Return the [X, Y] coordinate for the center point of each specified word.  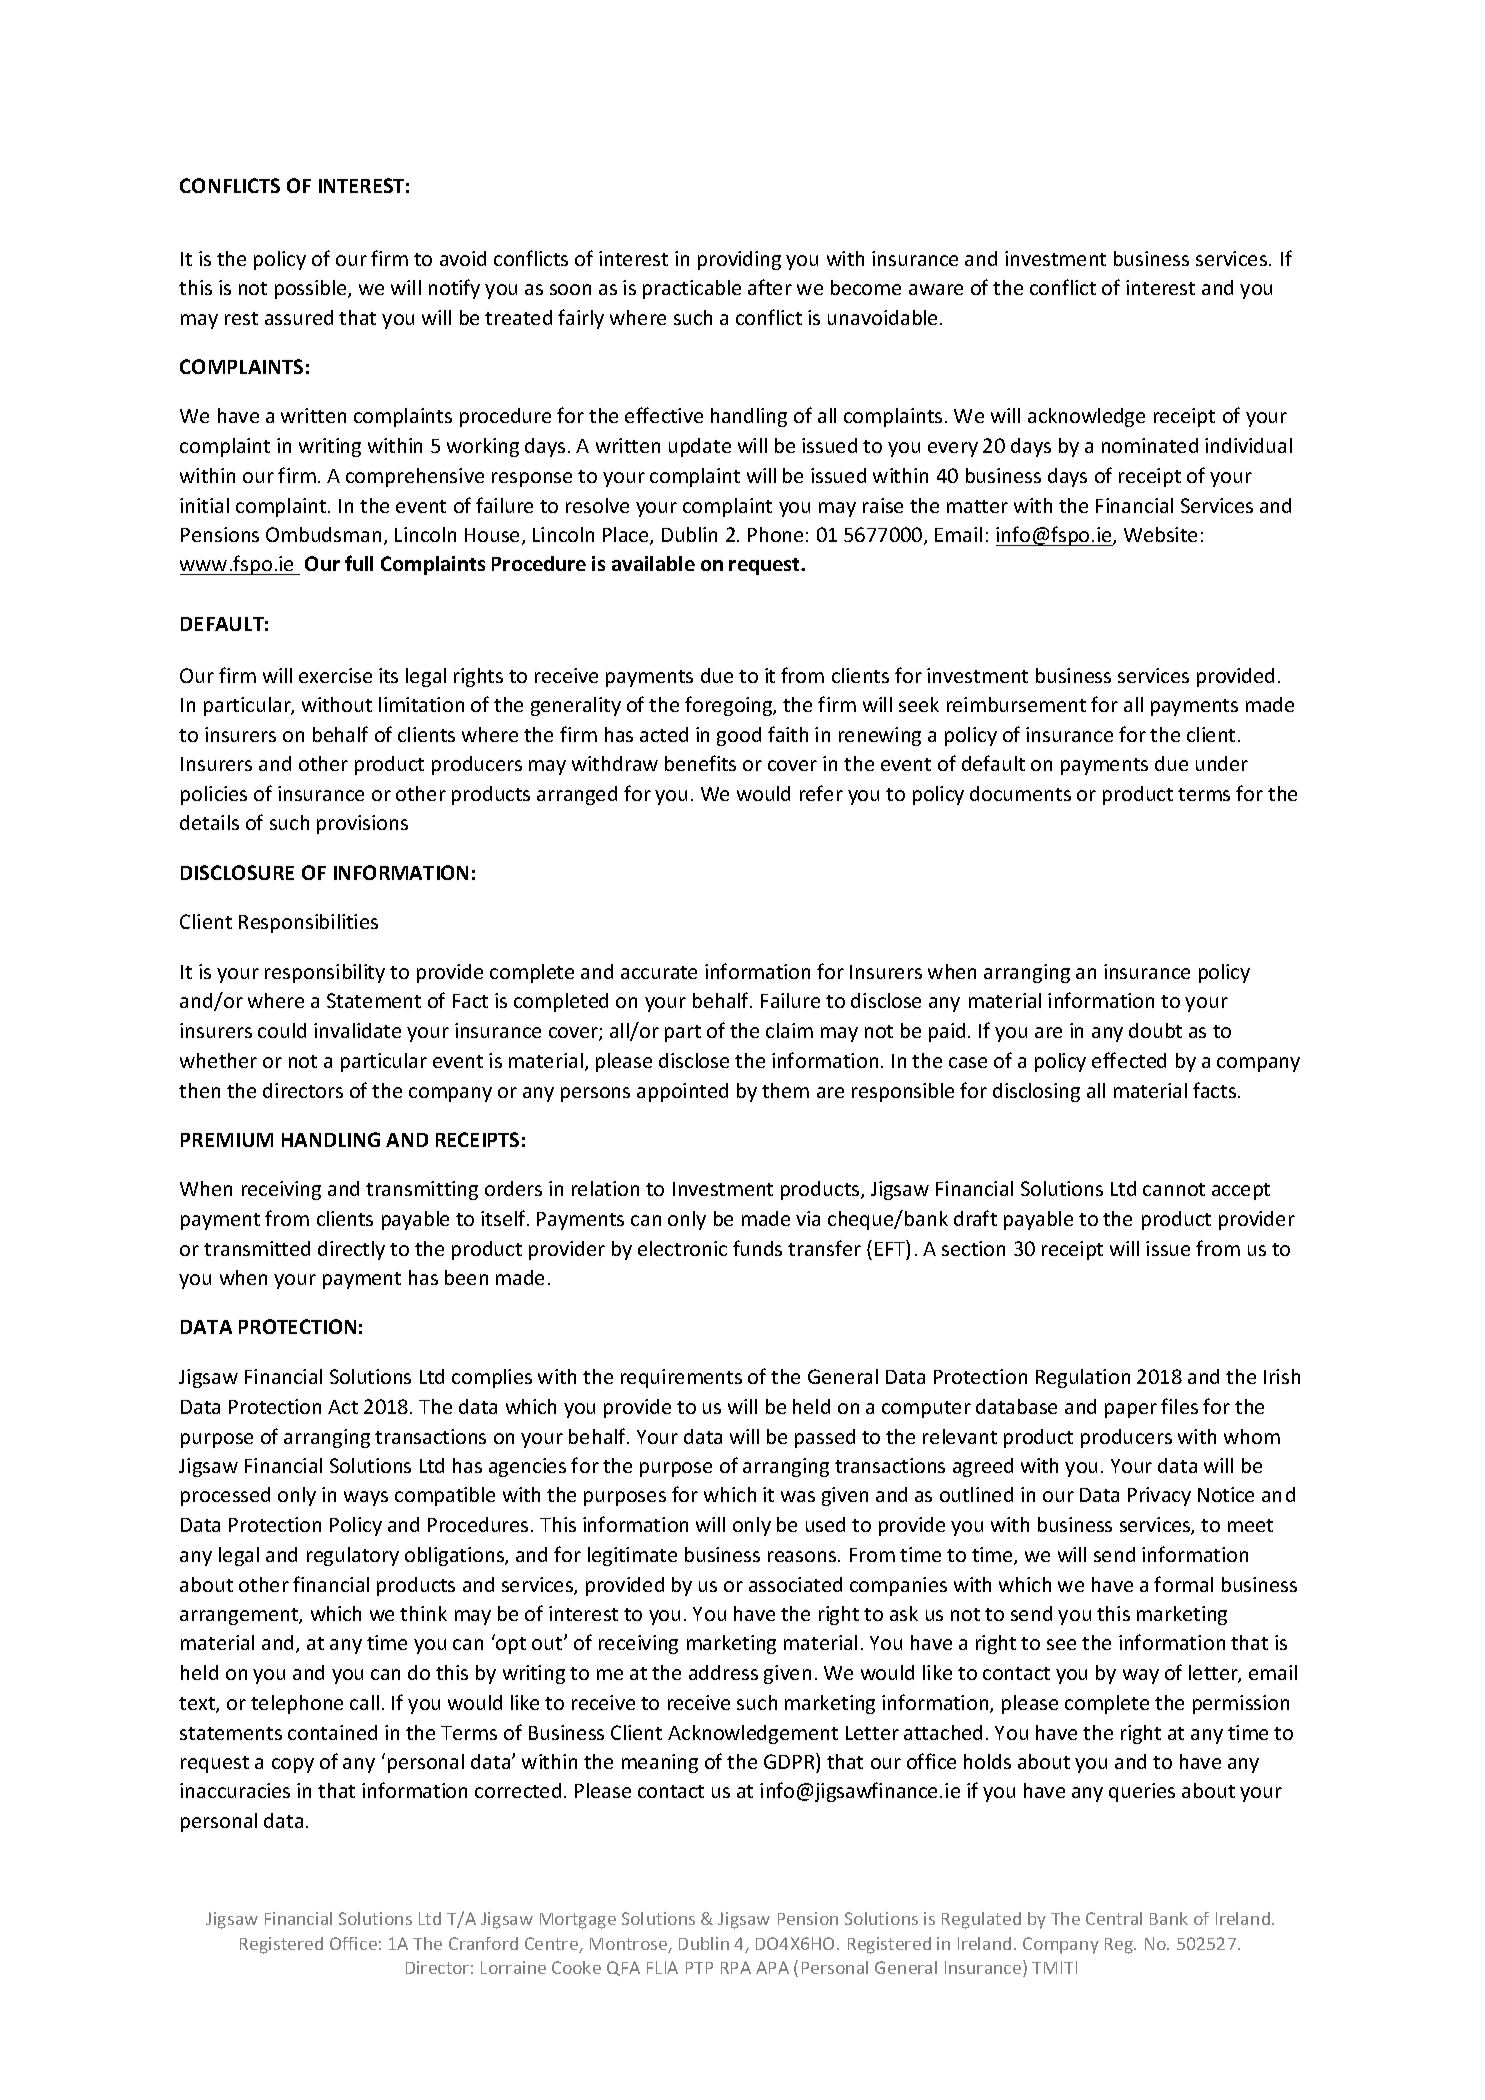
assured [299, 317]
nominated [1150, 445]
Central [1114, 1918]
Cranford [483, 1943]
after [770, 287]
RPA [736, 1967]
